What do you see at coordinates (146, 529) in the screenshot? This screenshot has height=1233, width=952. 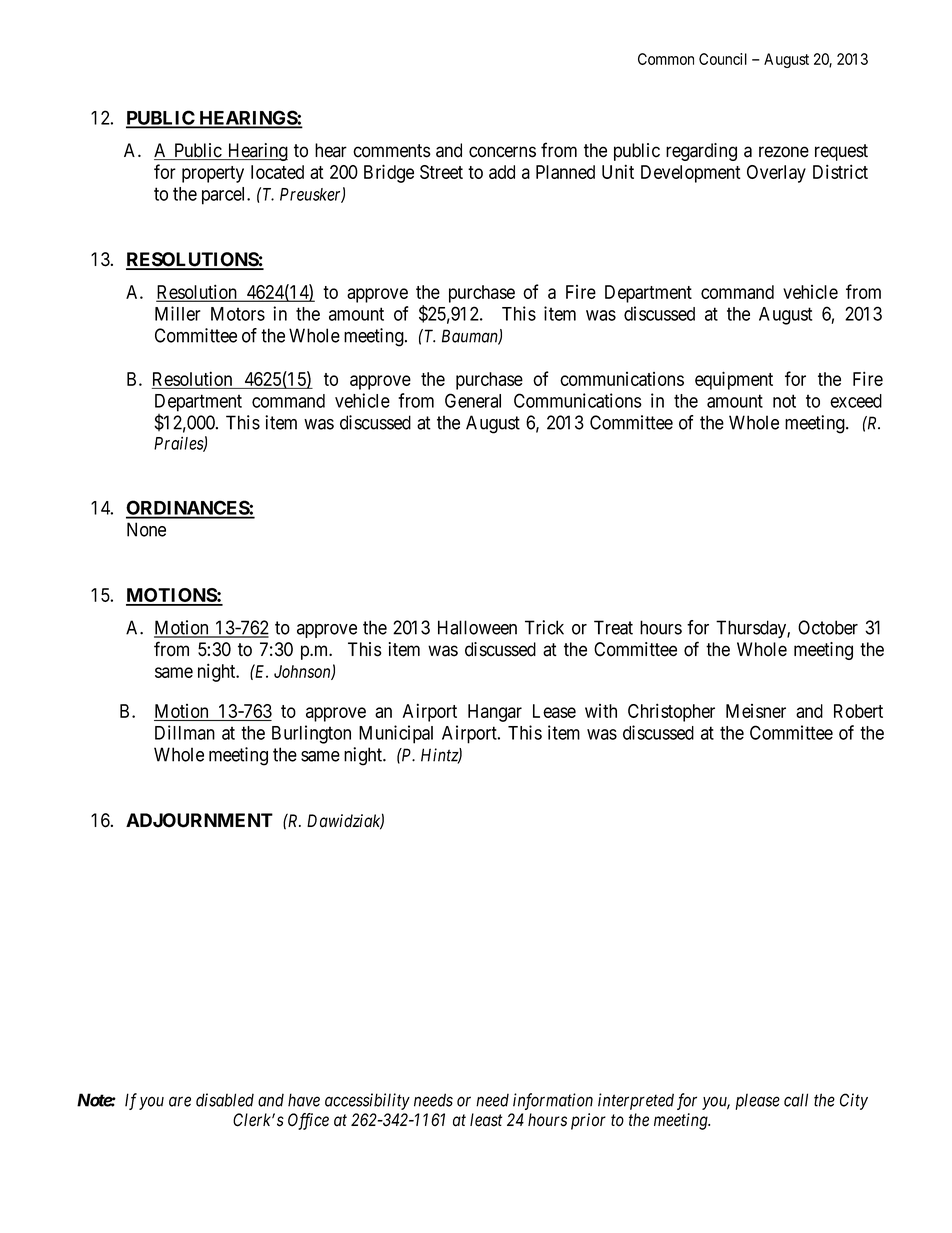 I see `None` at bounding box center [146, 529].
